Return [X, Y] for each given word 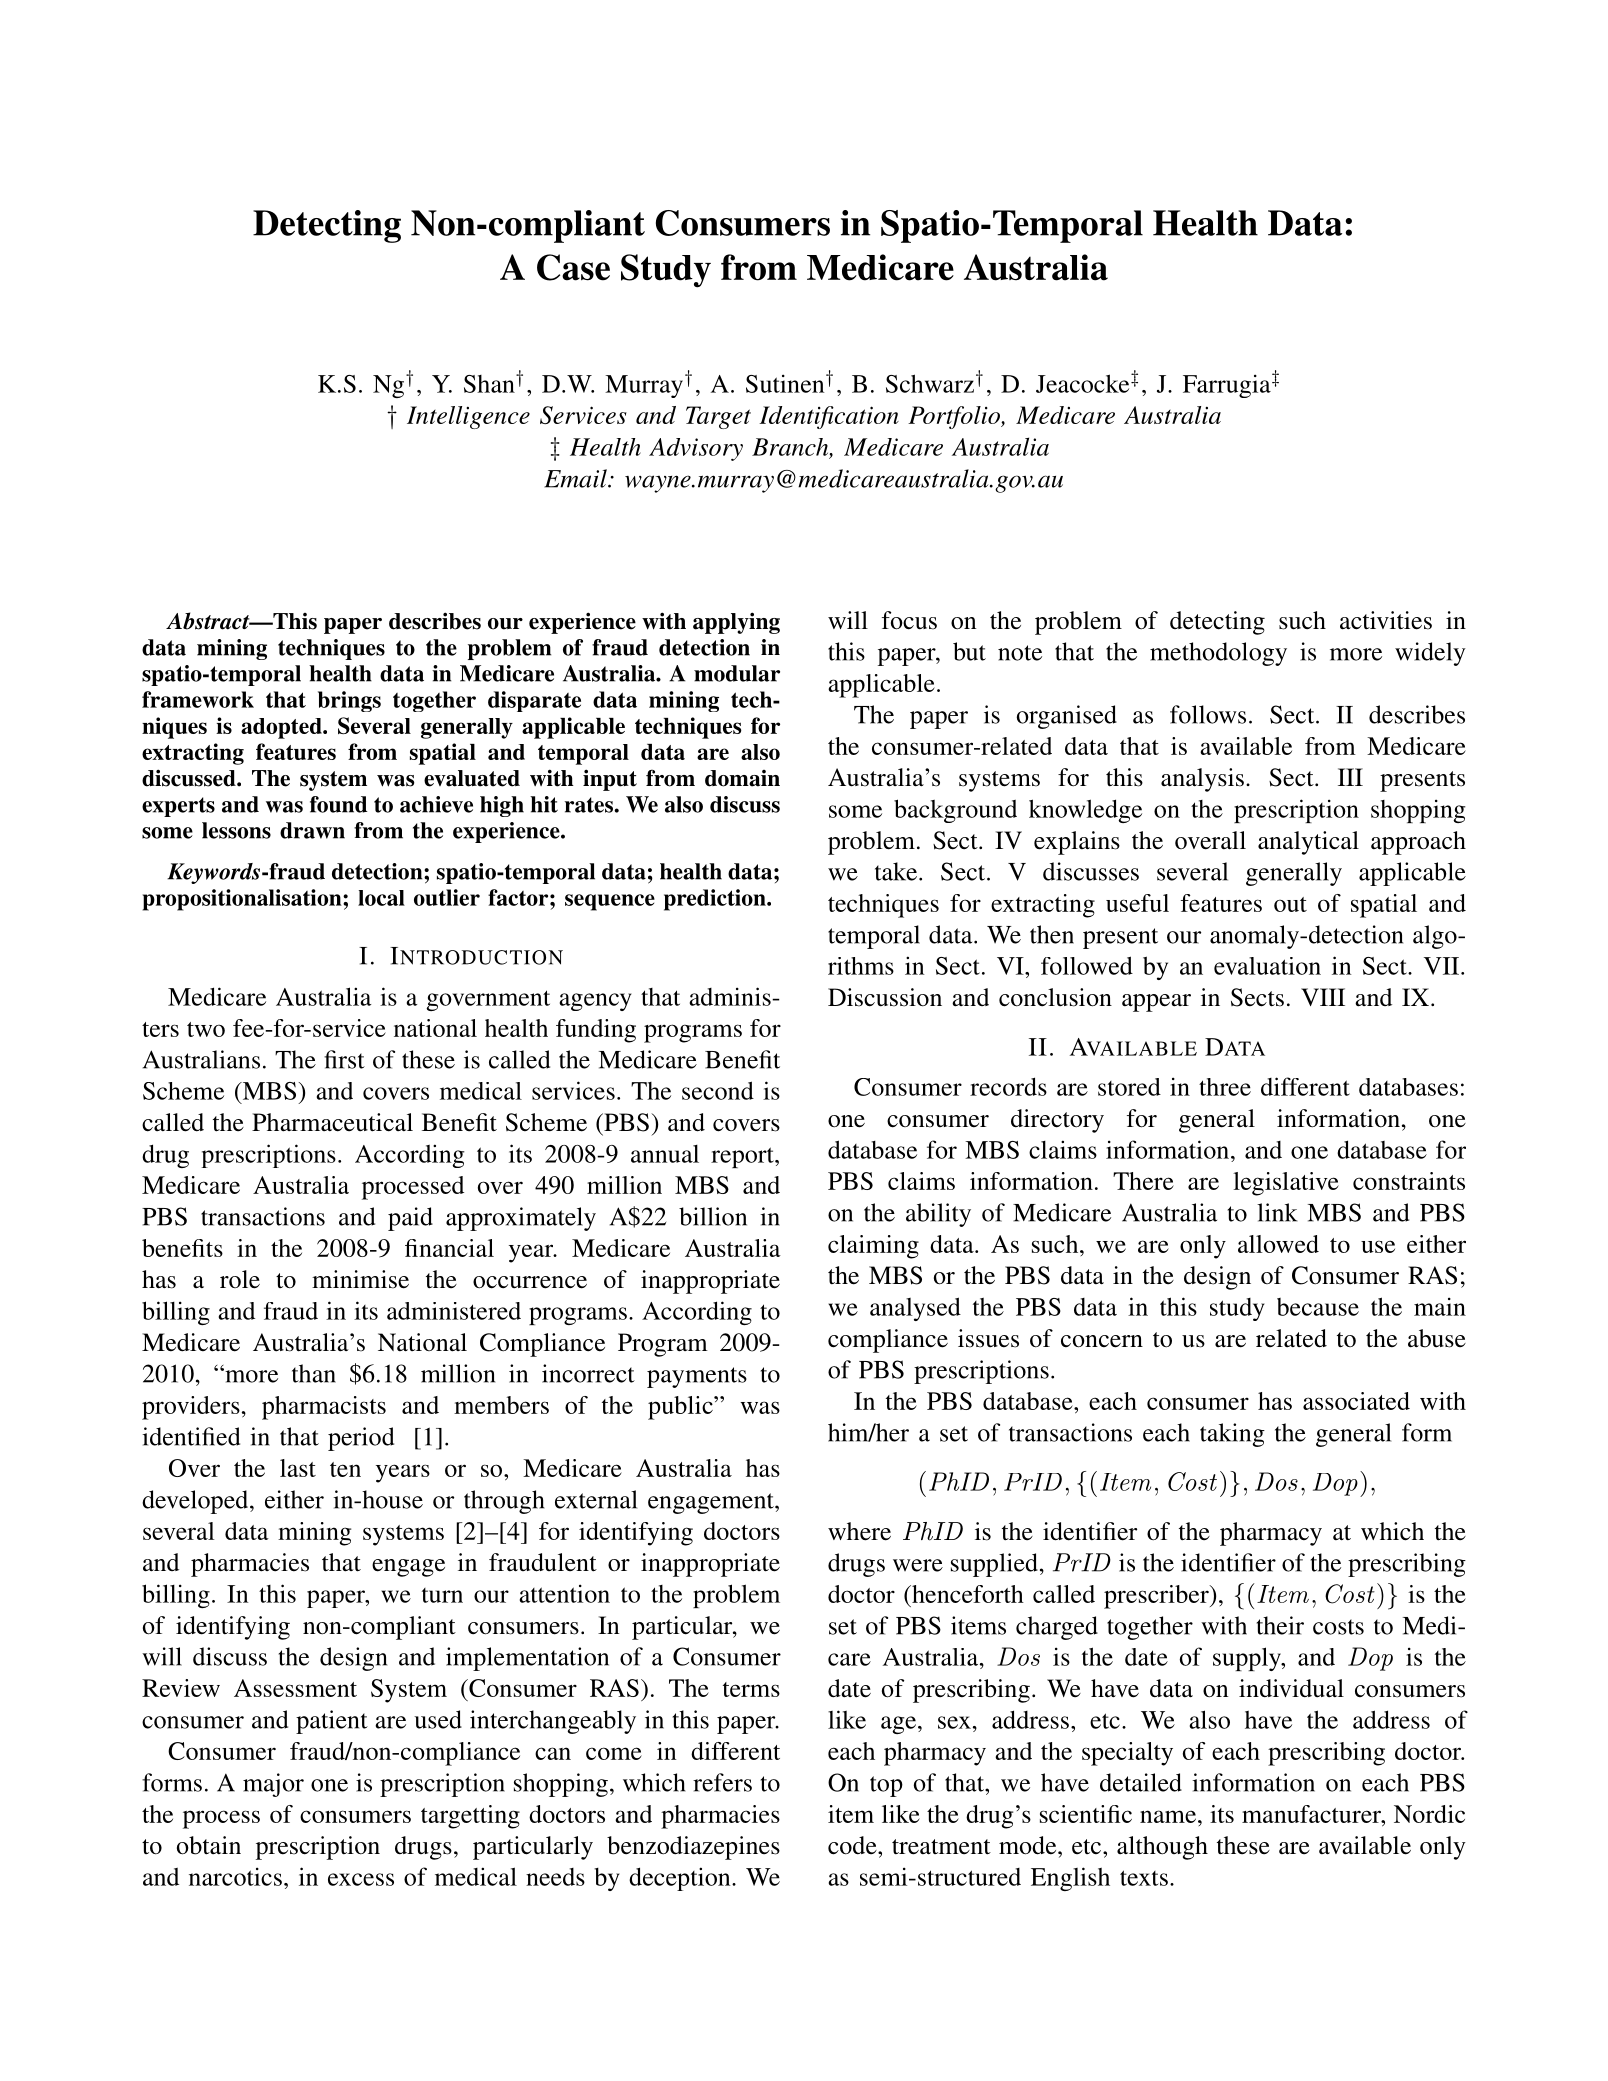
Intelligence [468, 417]
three [1225, 1087]
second [718, 1090]
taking [1232, 1435]
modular [737, 673]
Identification [829, 417]
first [344, 1059]
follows [1208, 714]
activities [1386, 620]
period [361, 1439]
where [859, 1531]
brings [349, 701]
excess [361, 1879]
